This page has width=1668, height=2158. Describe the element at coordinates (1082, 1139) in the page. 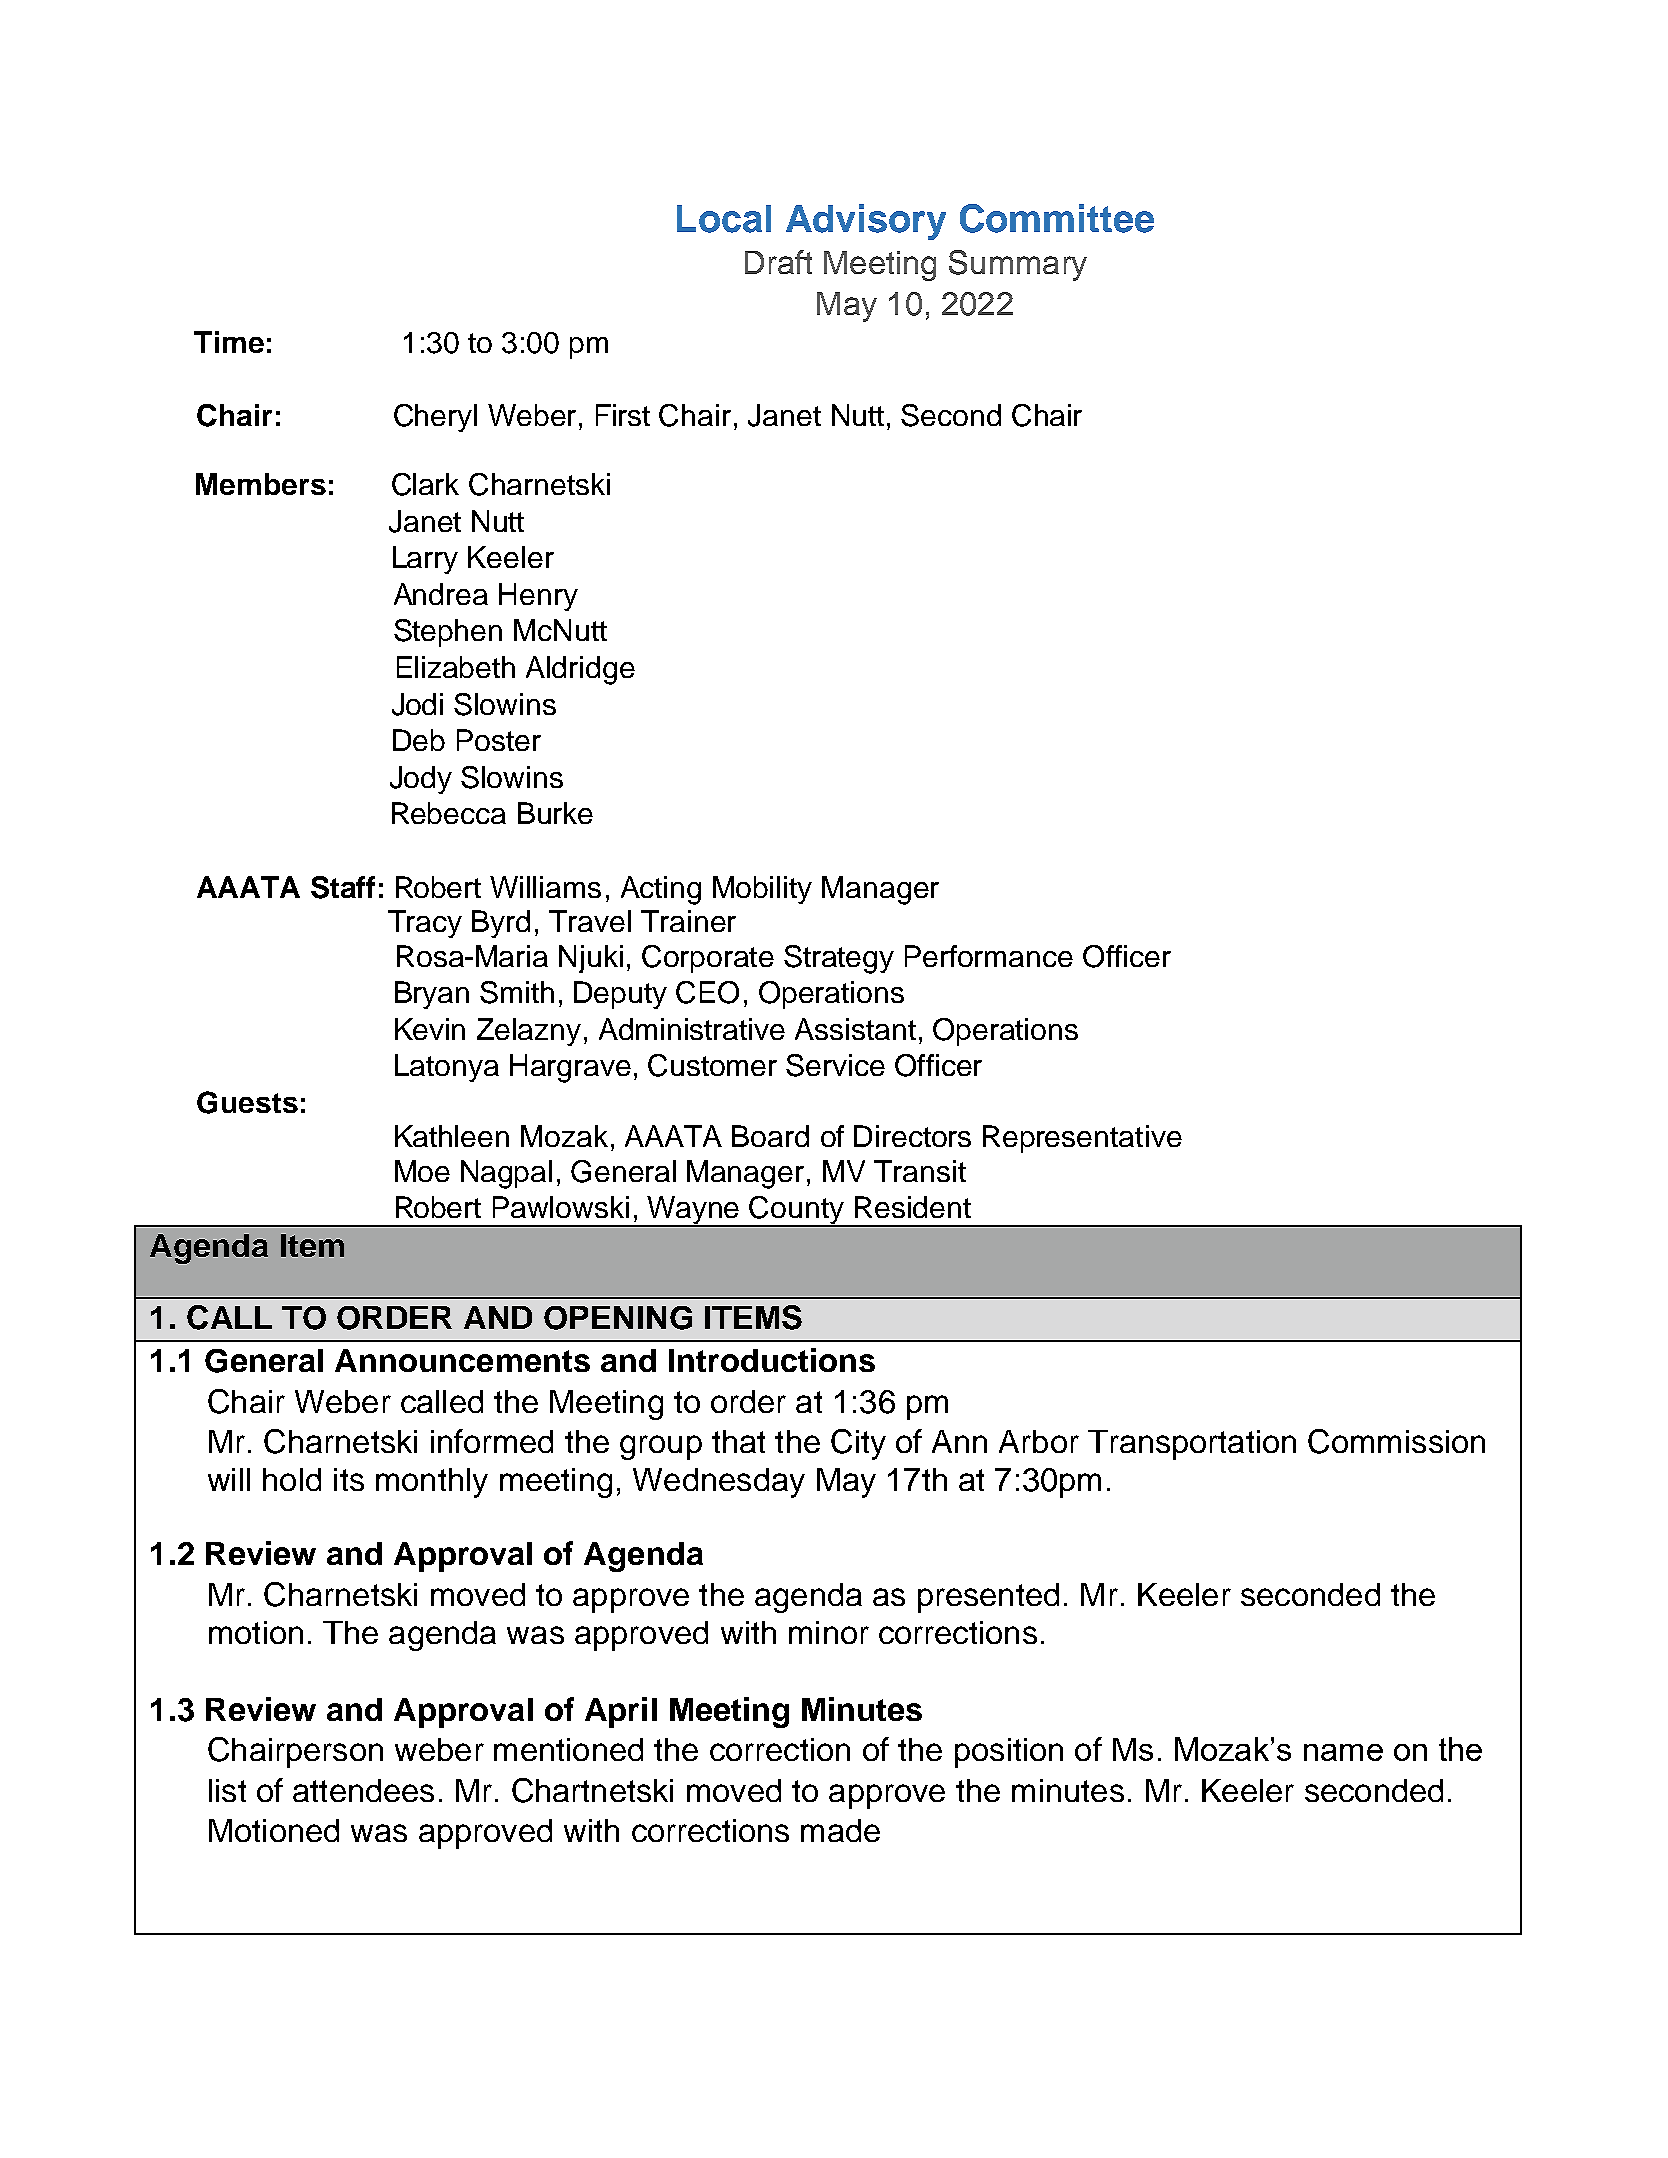

I see `Representative` at that location.
